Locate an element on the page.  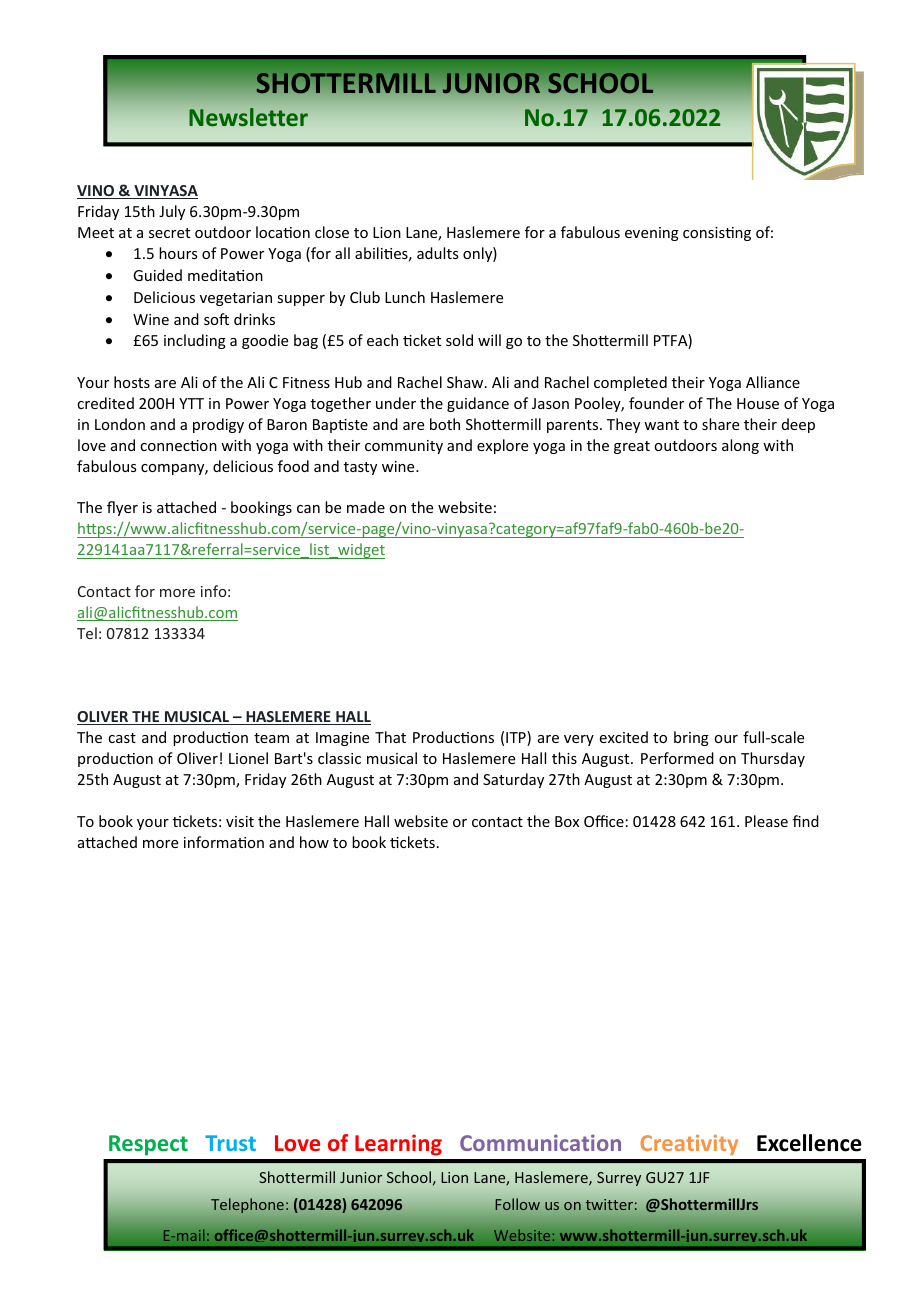
adults is located at coordinates (437, 253).
